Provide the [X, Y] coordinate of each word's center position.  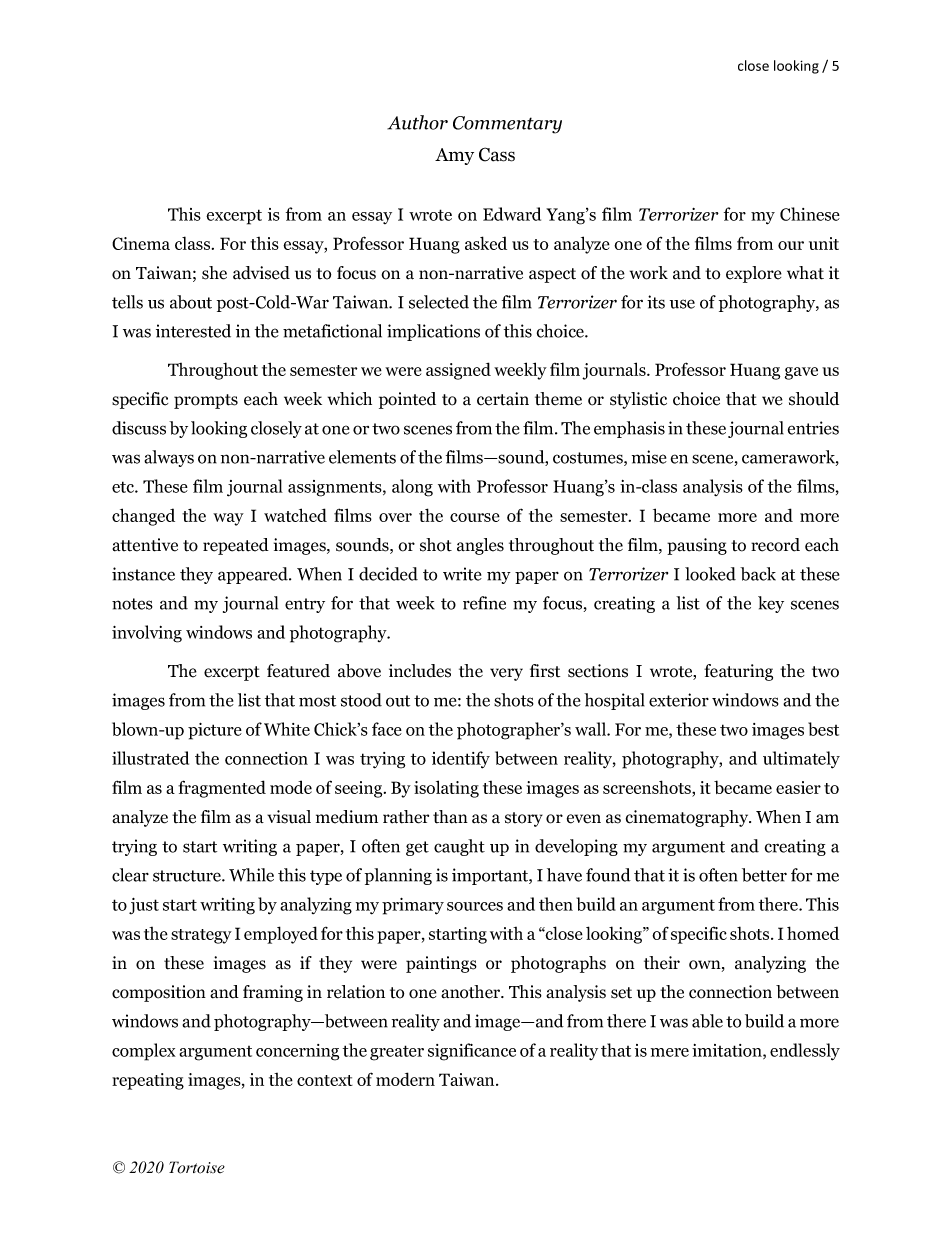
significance [472, 1052]
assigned [458, 371]
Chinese [810, 214]
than [450, 817]
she [214, 273]
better [764, 875]
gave [801, 373]
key [771, 604]
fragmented [222, 789]
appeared [254, 575]
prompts [206, 401]
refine [484, 603]
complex [144, 1052]
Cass [497, 154]
